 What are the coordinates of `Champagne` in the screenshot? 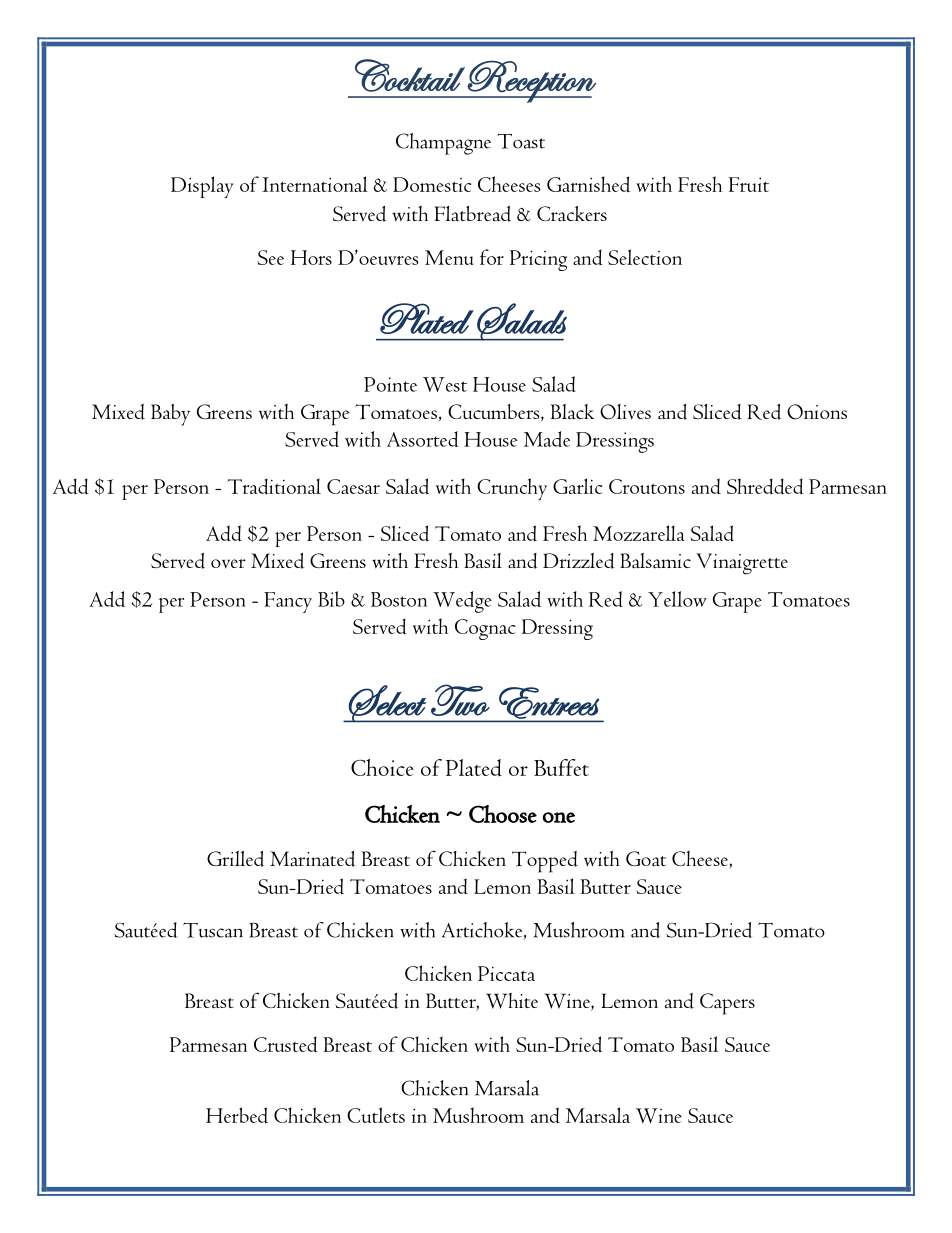 It's located at (443, 144).
